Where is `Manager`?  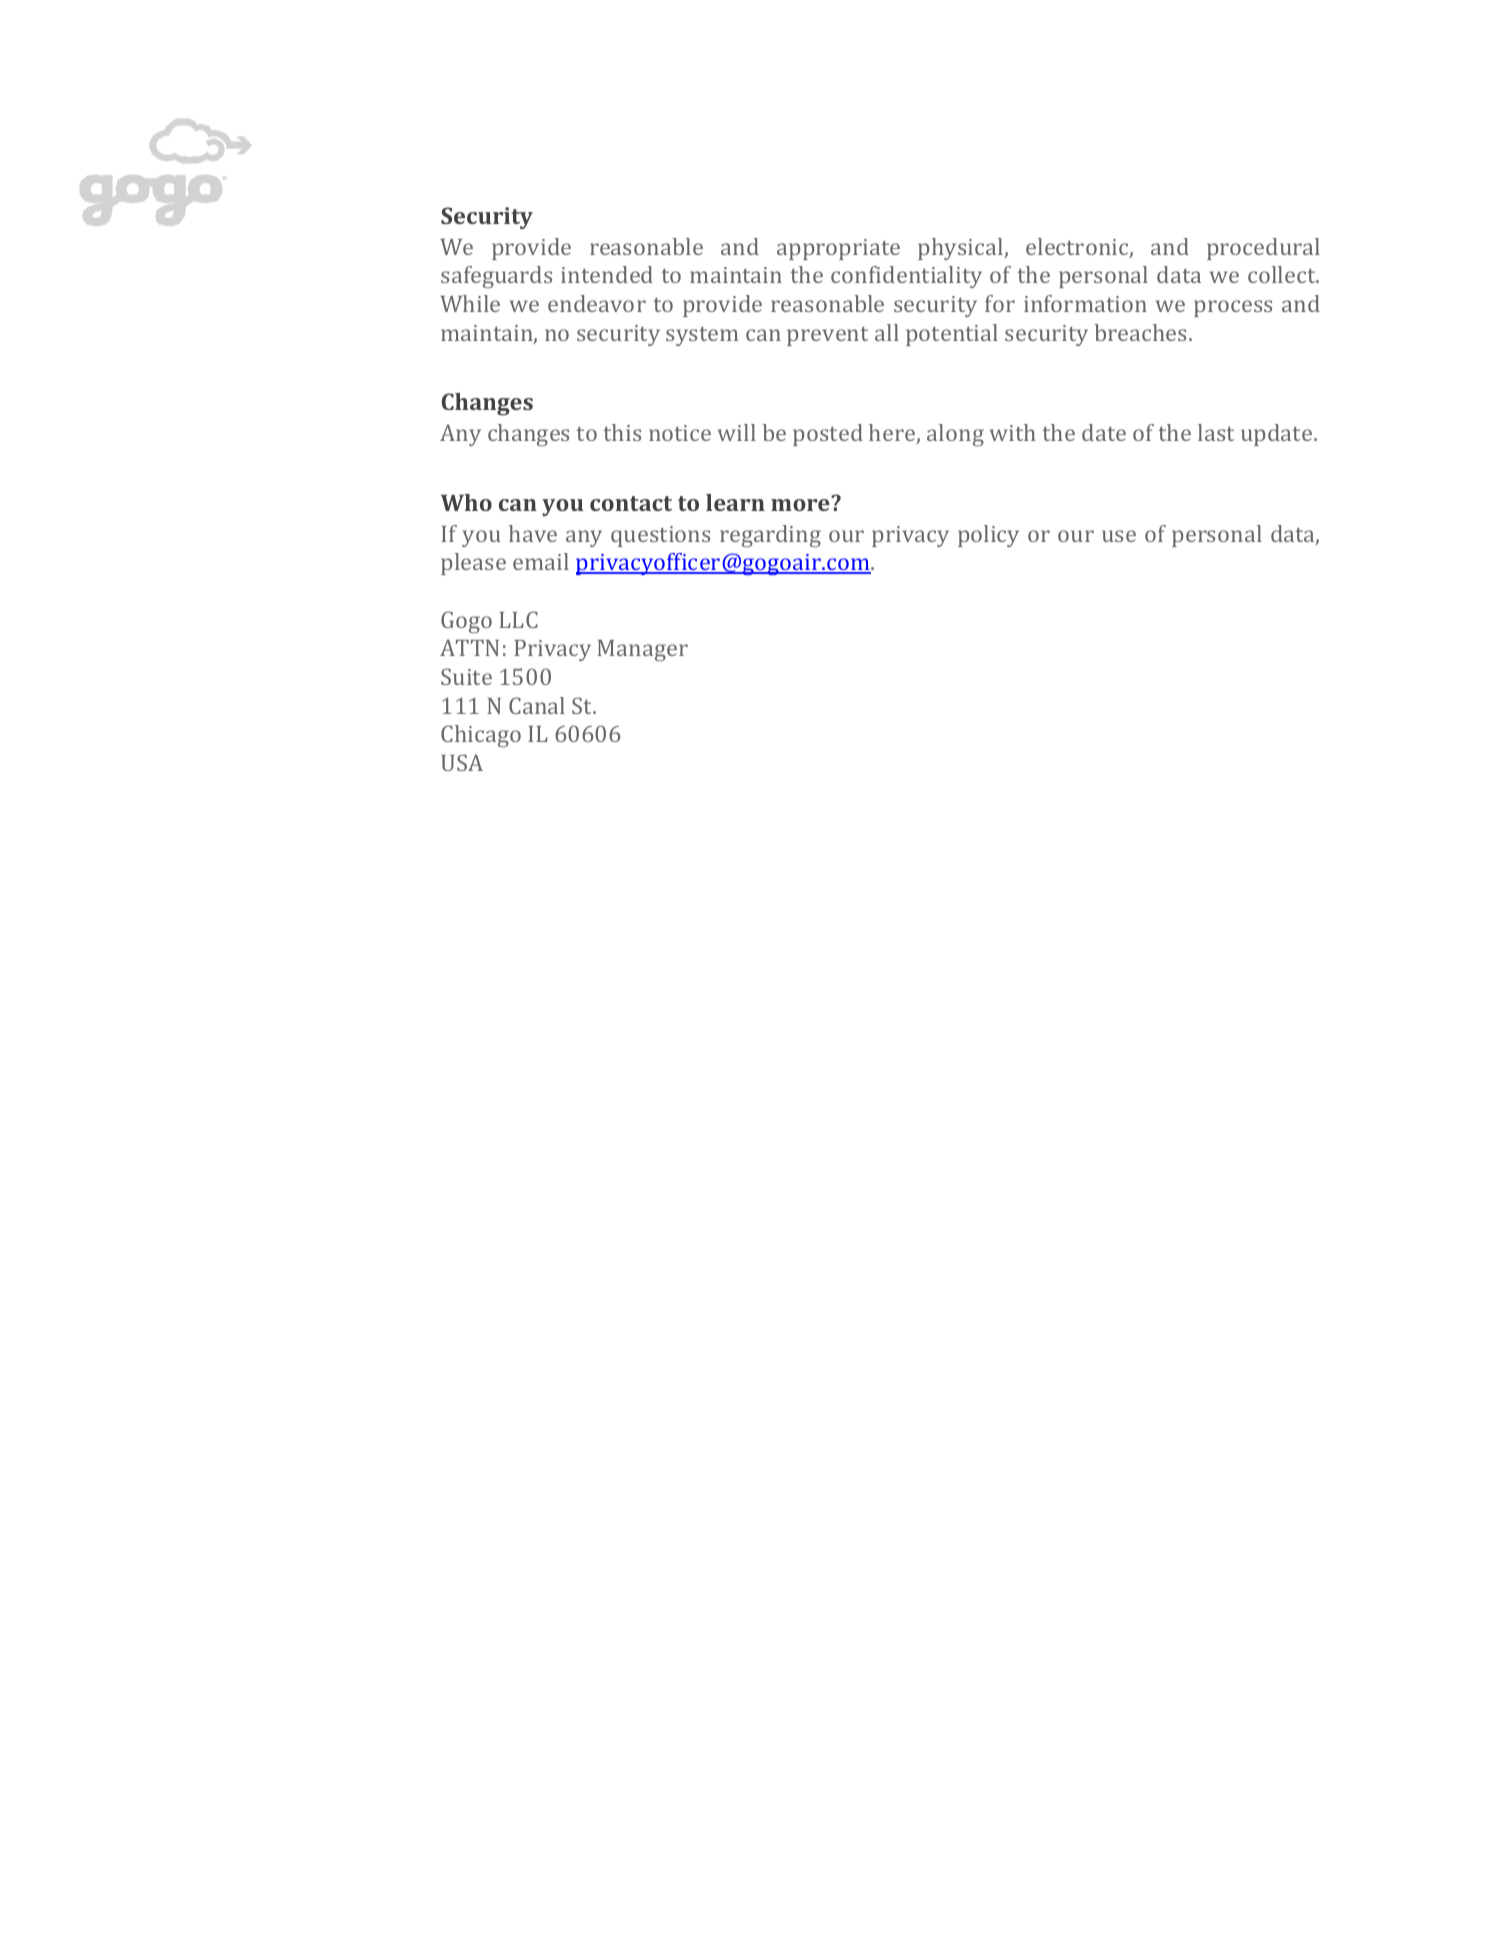 Manager is located at coordinates (642, 650).
